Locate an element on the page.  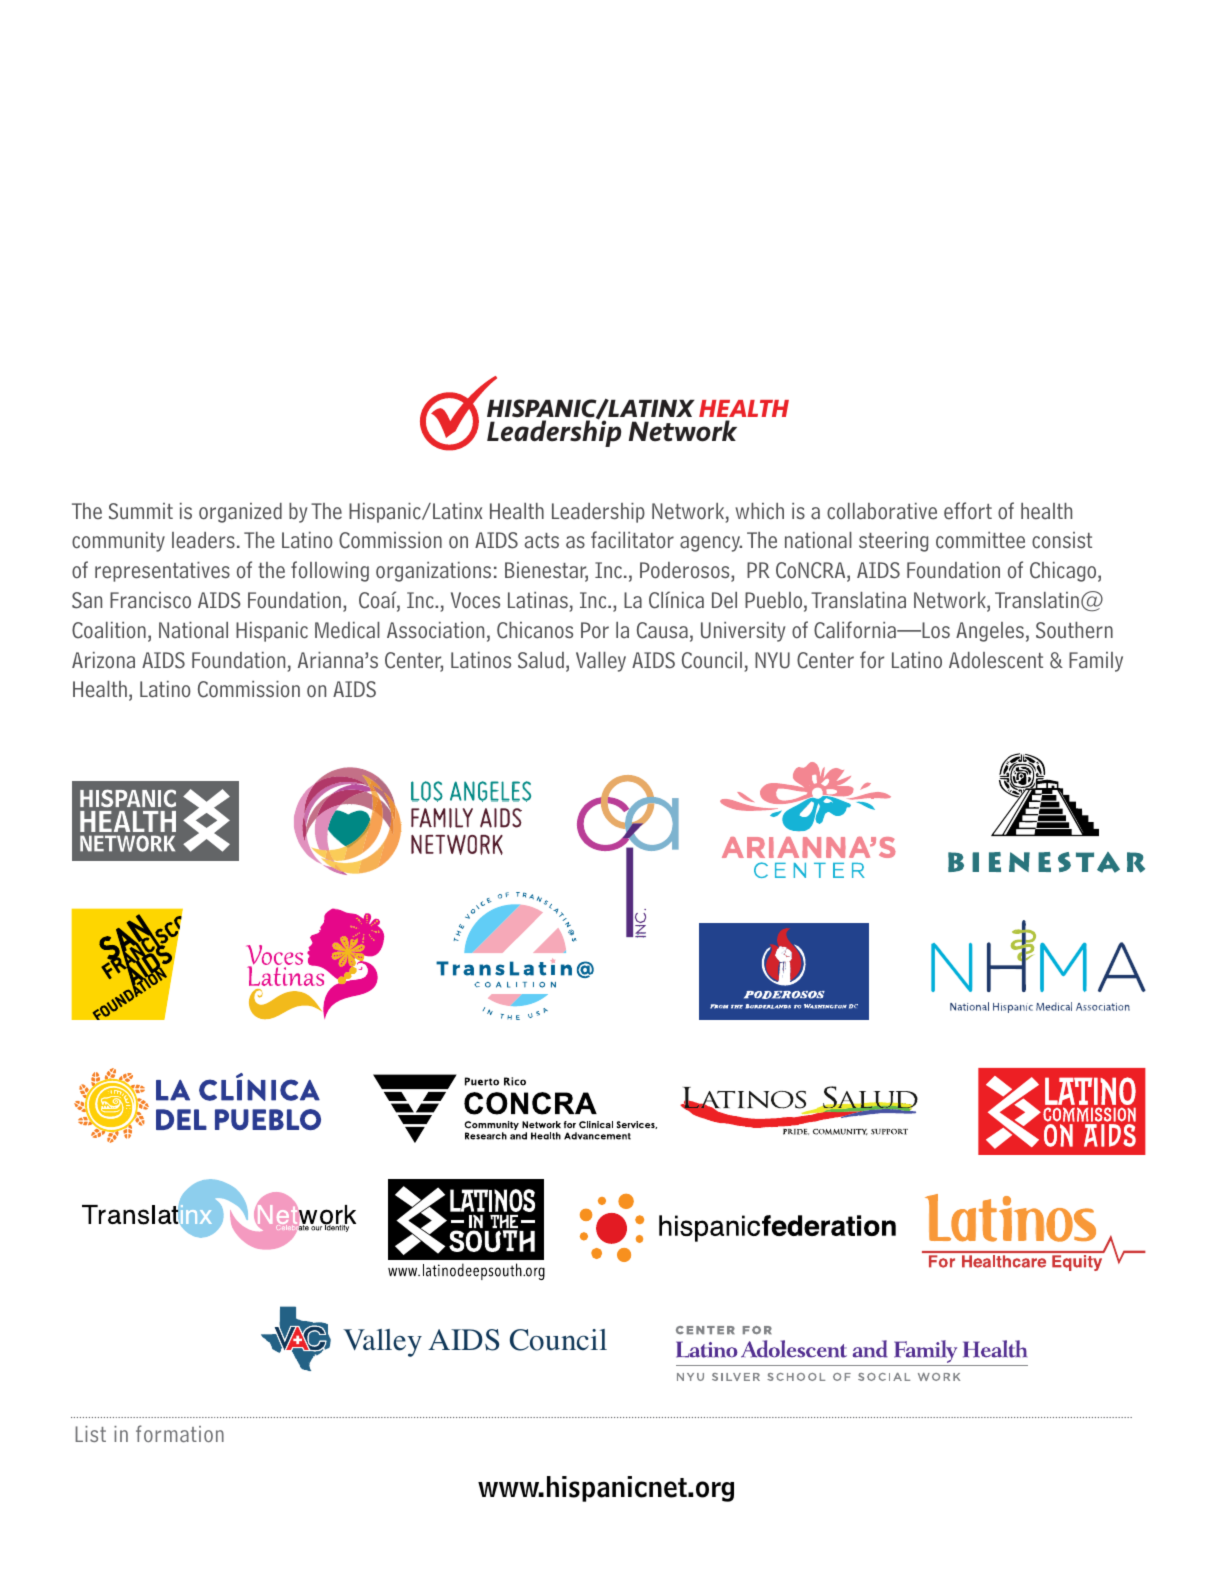
formation is located at coordinates (180, 1433).
